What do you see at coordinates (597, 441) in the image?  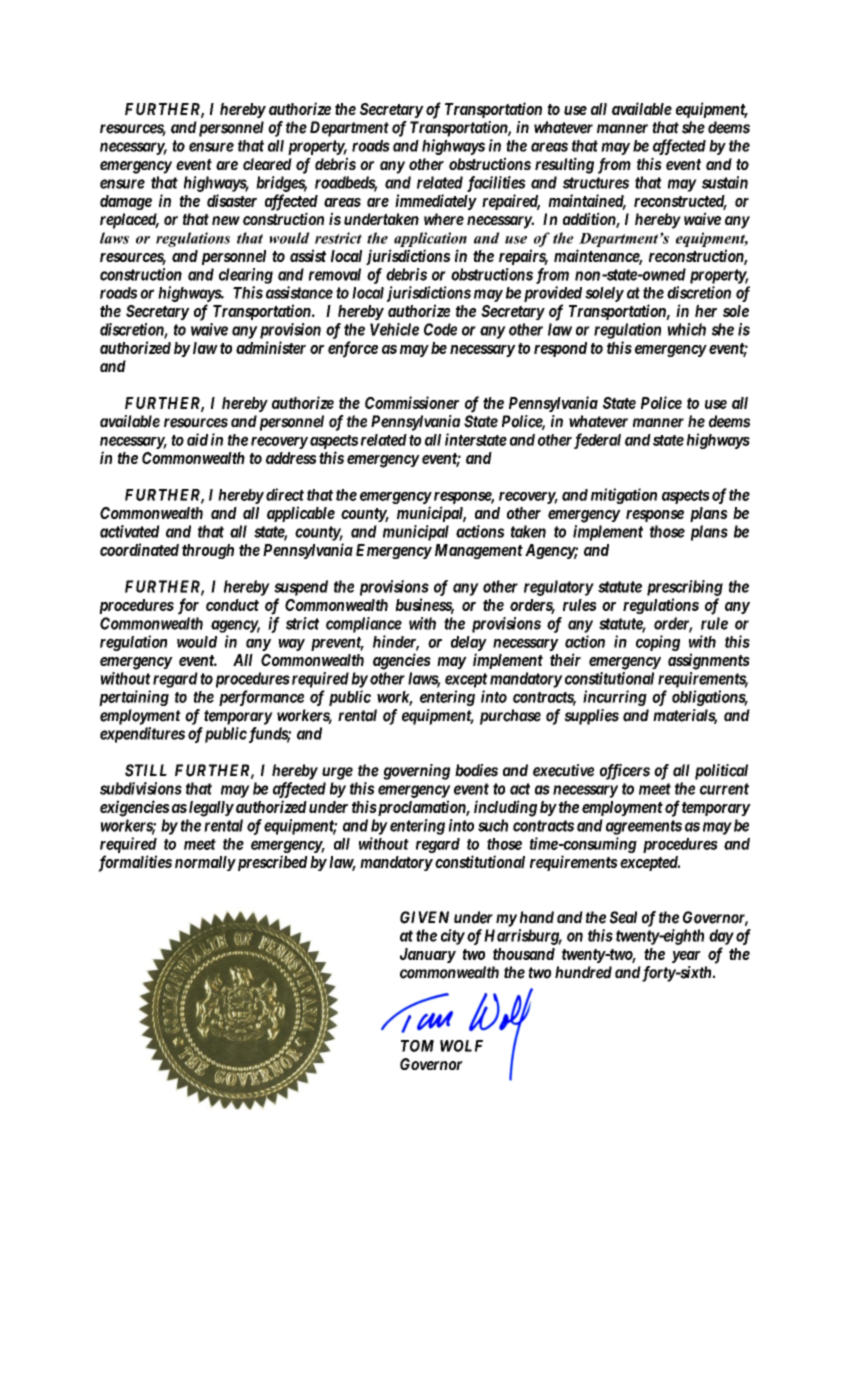 I see `federal` at bounding box center [597, 441].
